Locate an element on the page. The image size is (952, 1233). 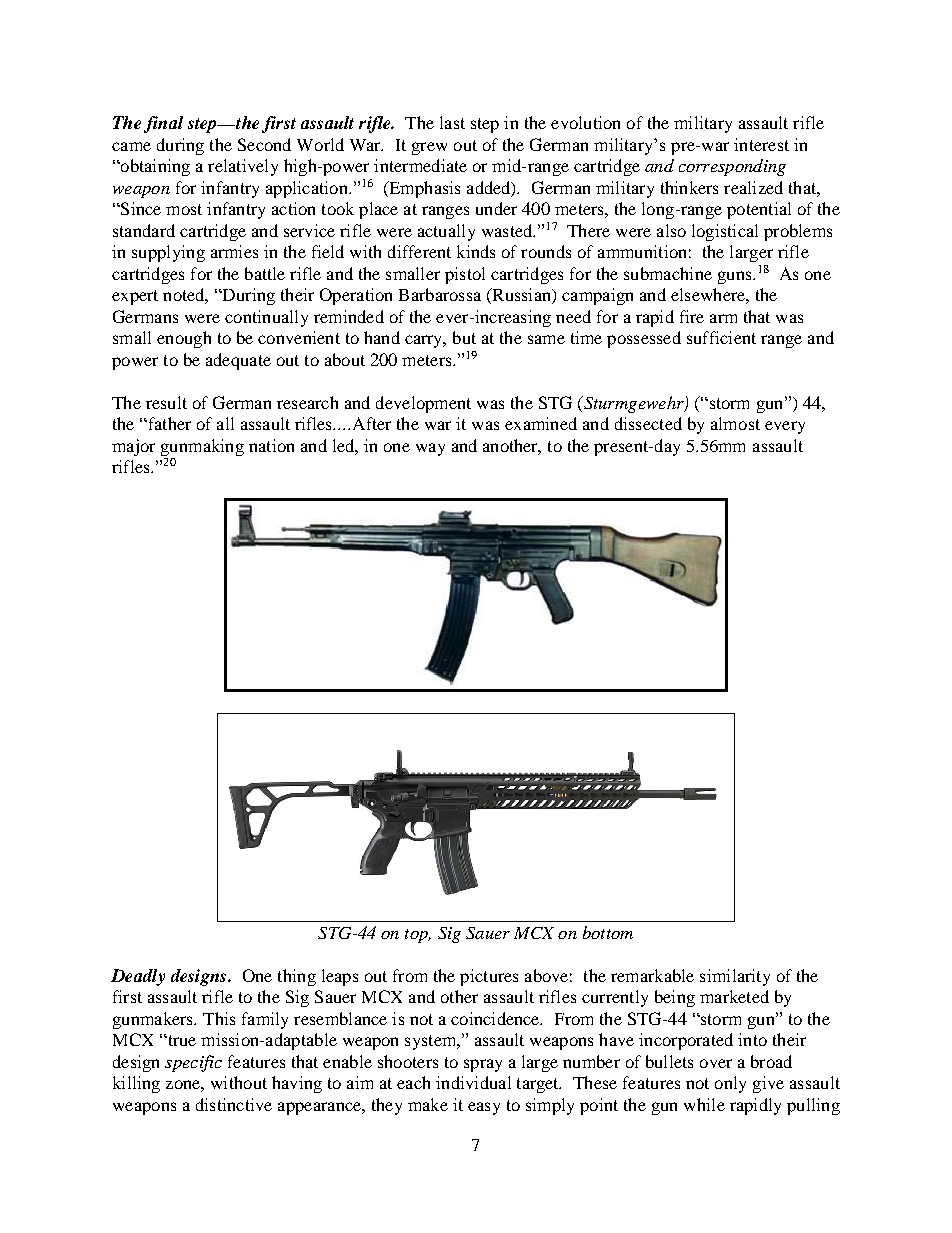
similarity is located at coordinates (735, 977).
